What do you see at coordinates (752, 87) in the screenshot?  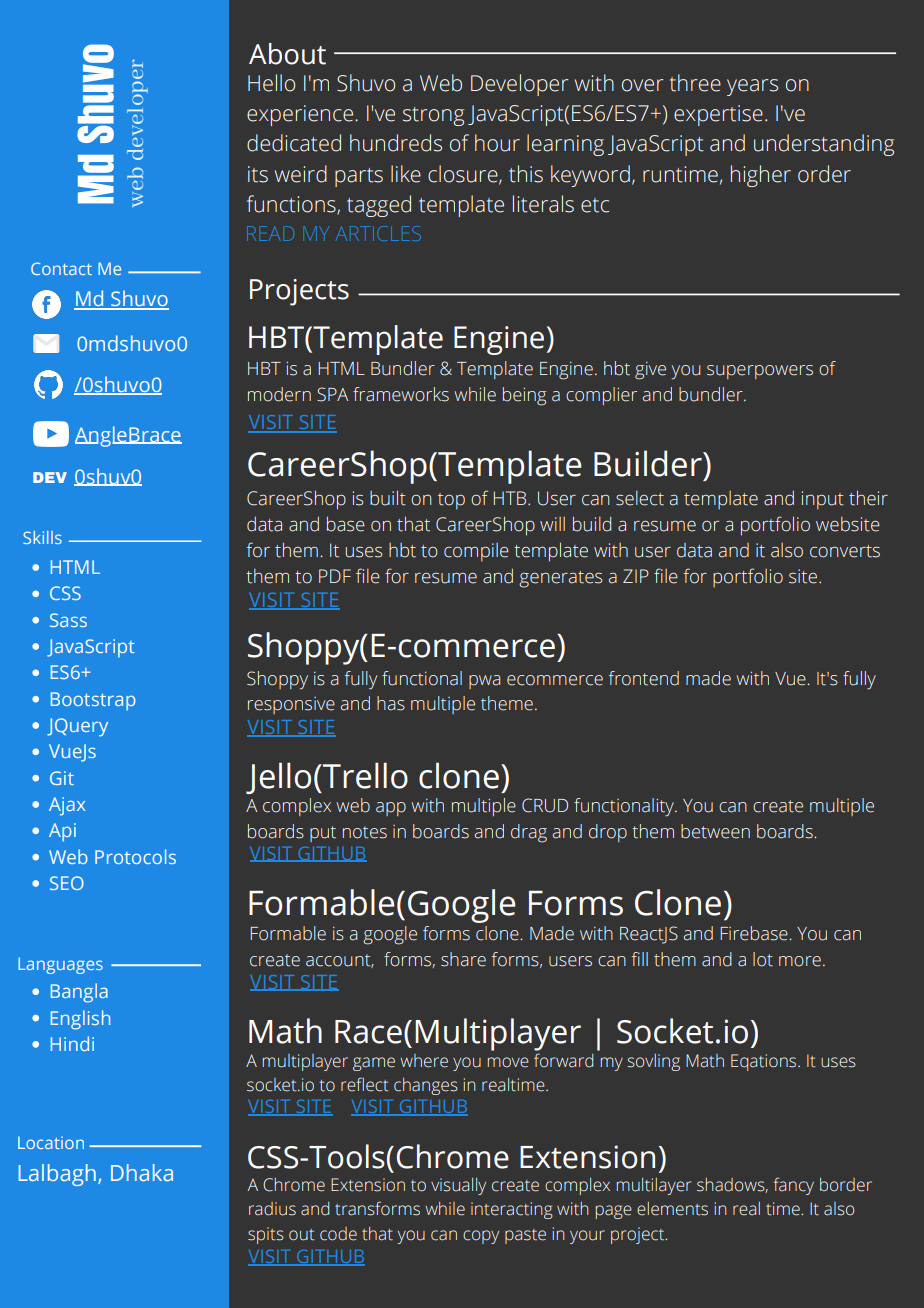 I see `years` at bounding box center [752, 87].
